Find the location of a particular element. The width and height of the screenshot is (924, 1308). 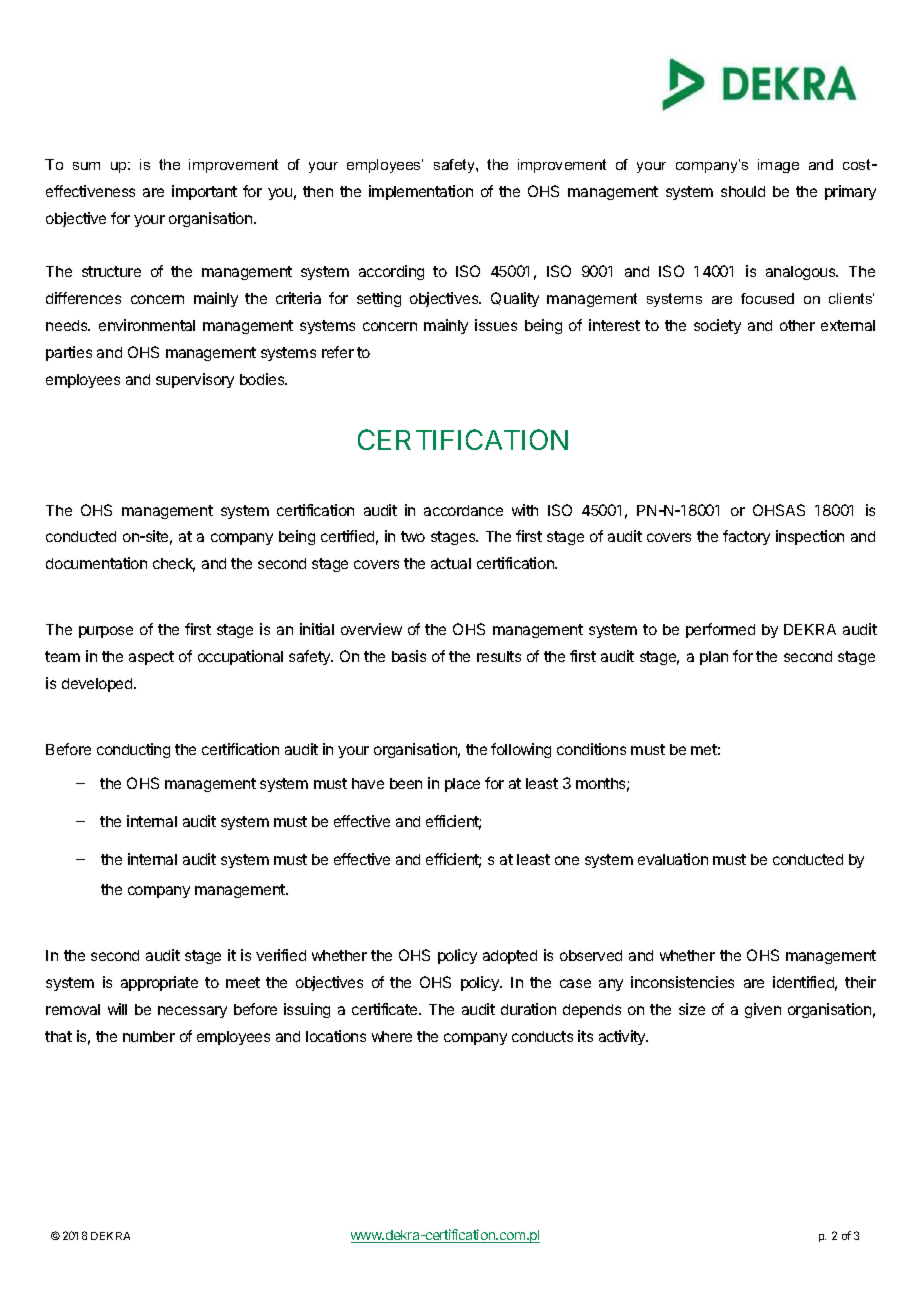

plan is located at coordinates (714, 658).
